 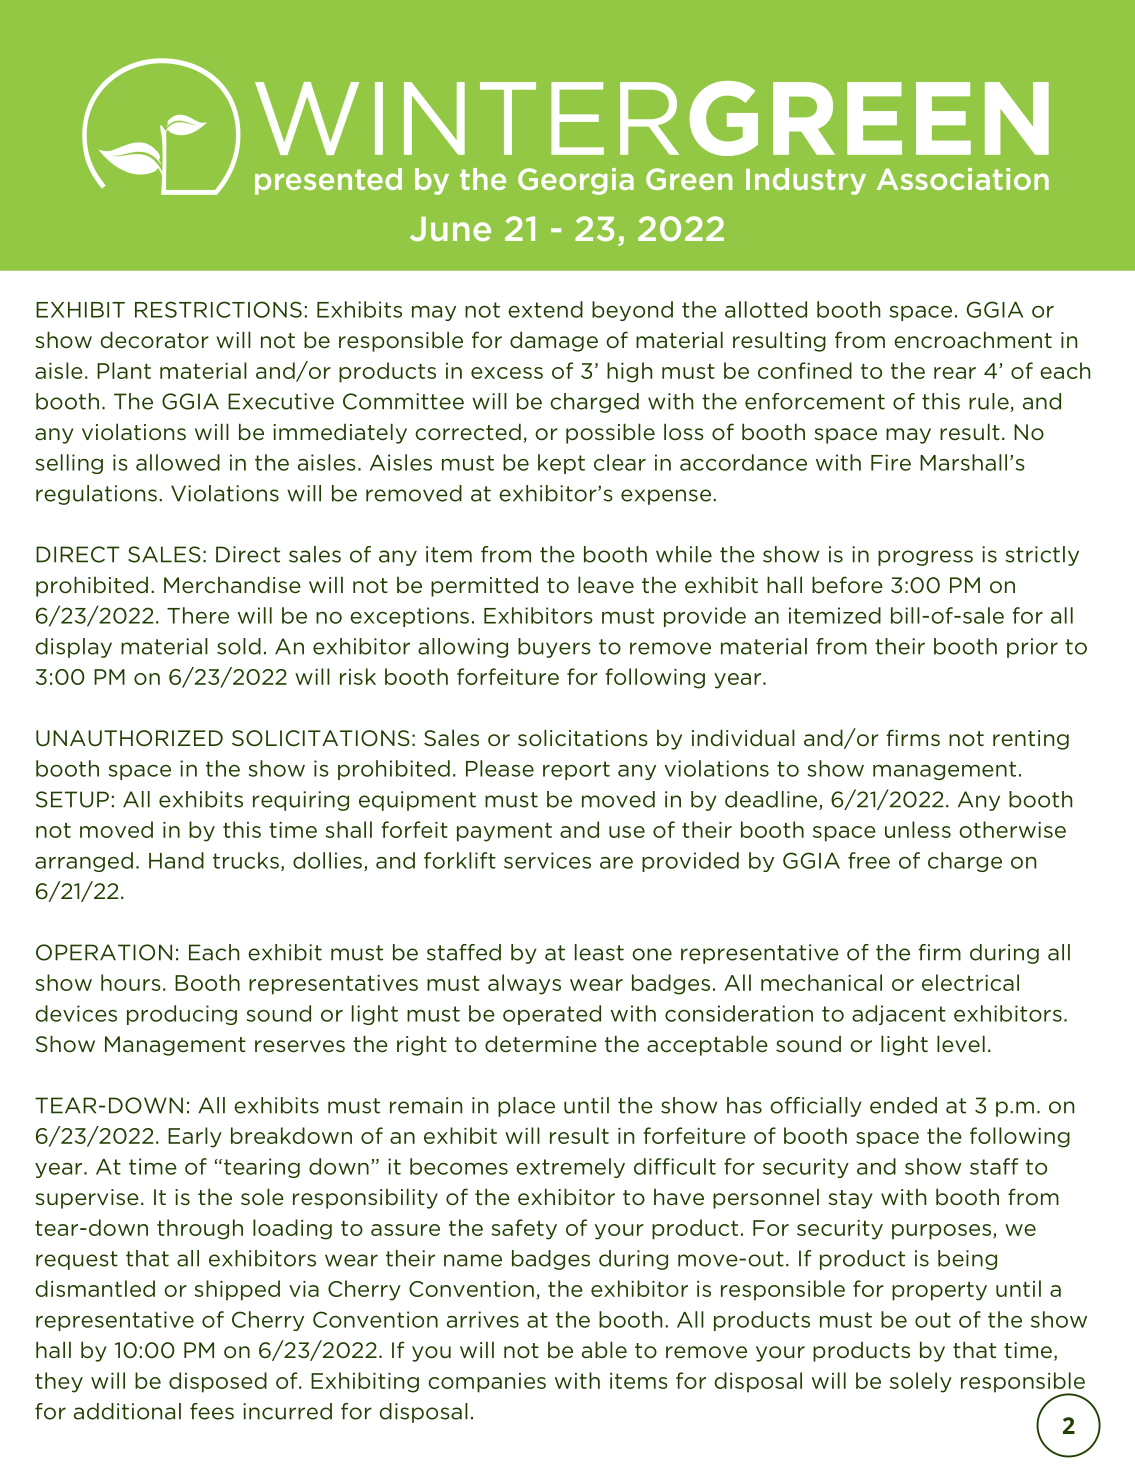 What do you see at coordinates (504, 832) in the page?
I see `payment` at bounding box center [504, 832].
